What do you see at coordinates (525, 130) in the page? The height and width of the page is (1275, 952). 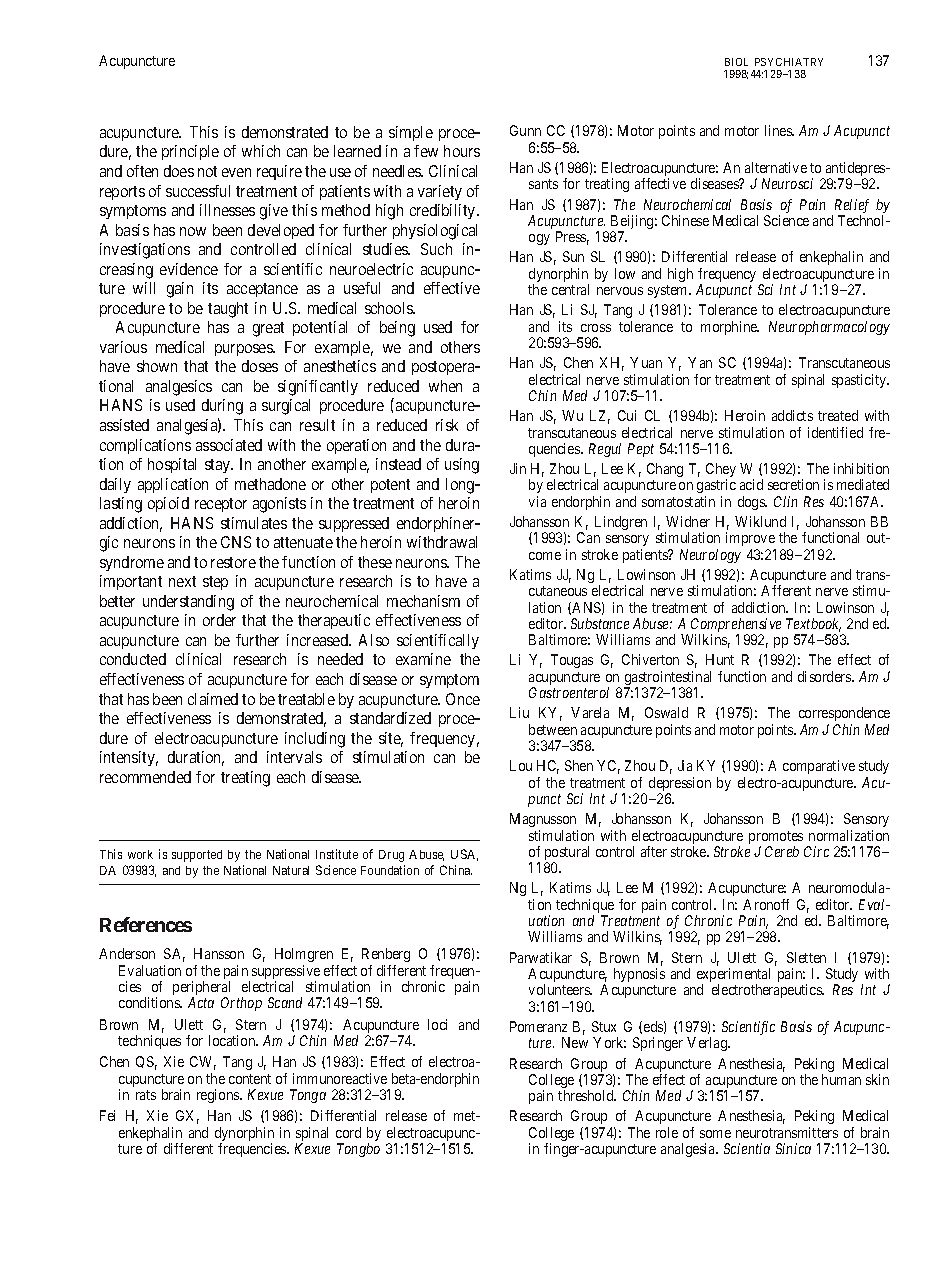 I see `Gunn` at bounding box center [525, 130].
